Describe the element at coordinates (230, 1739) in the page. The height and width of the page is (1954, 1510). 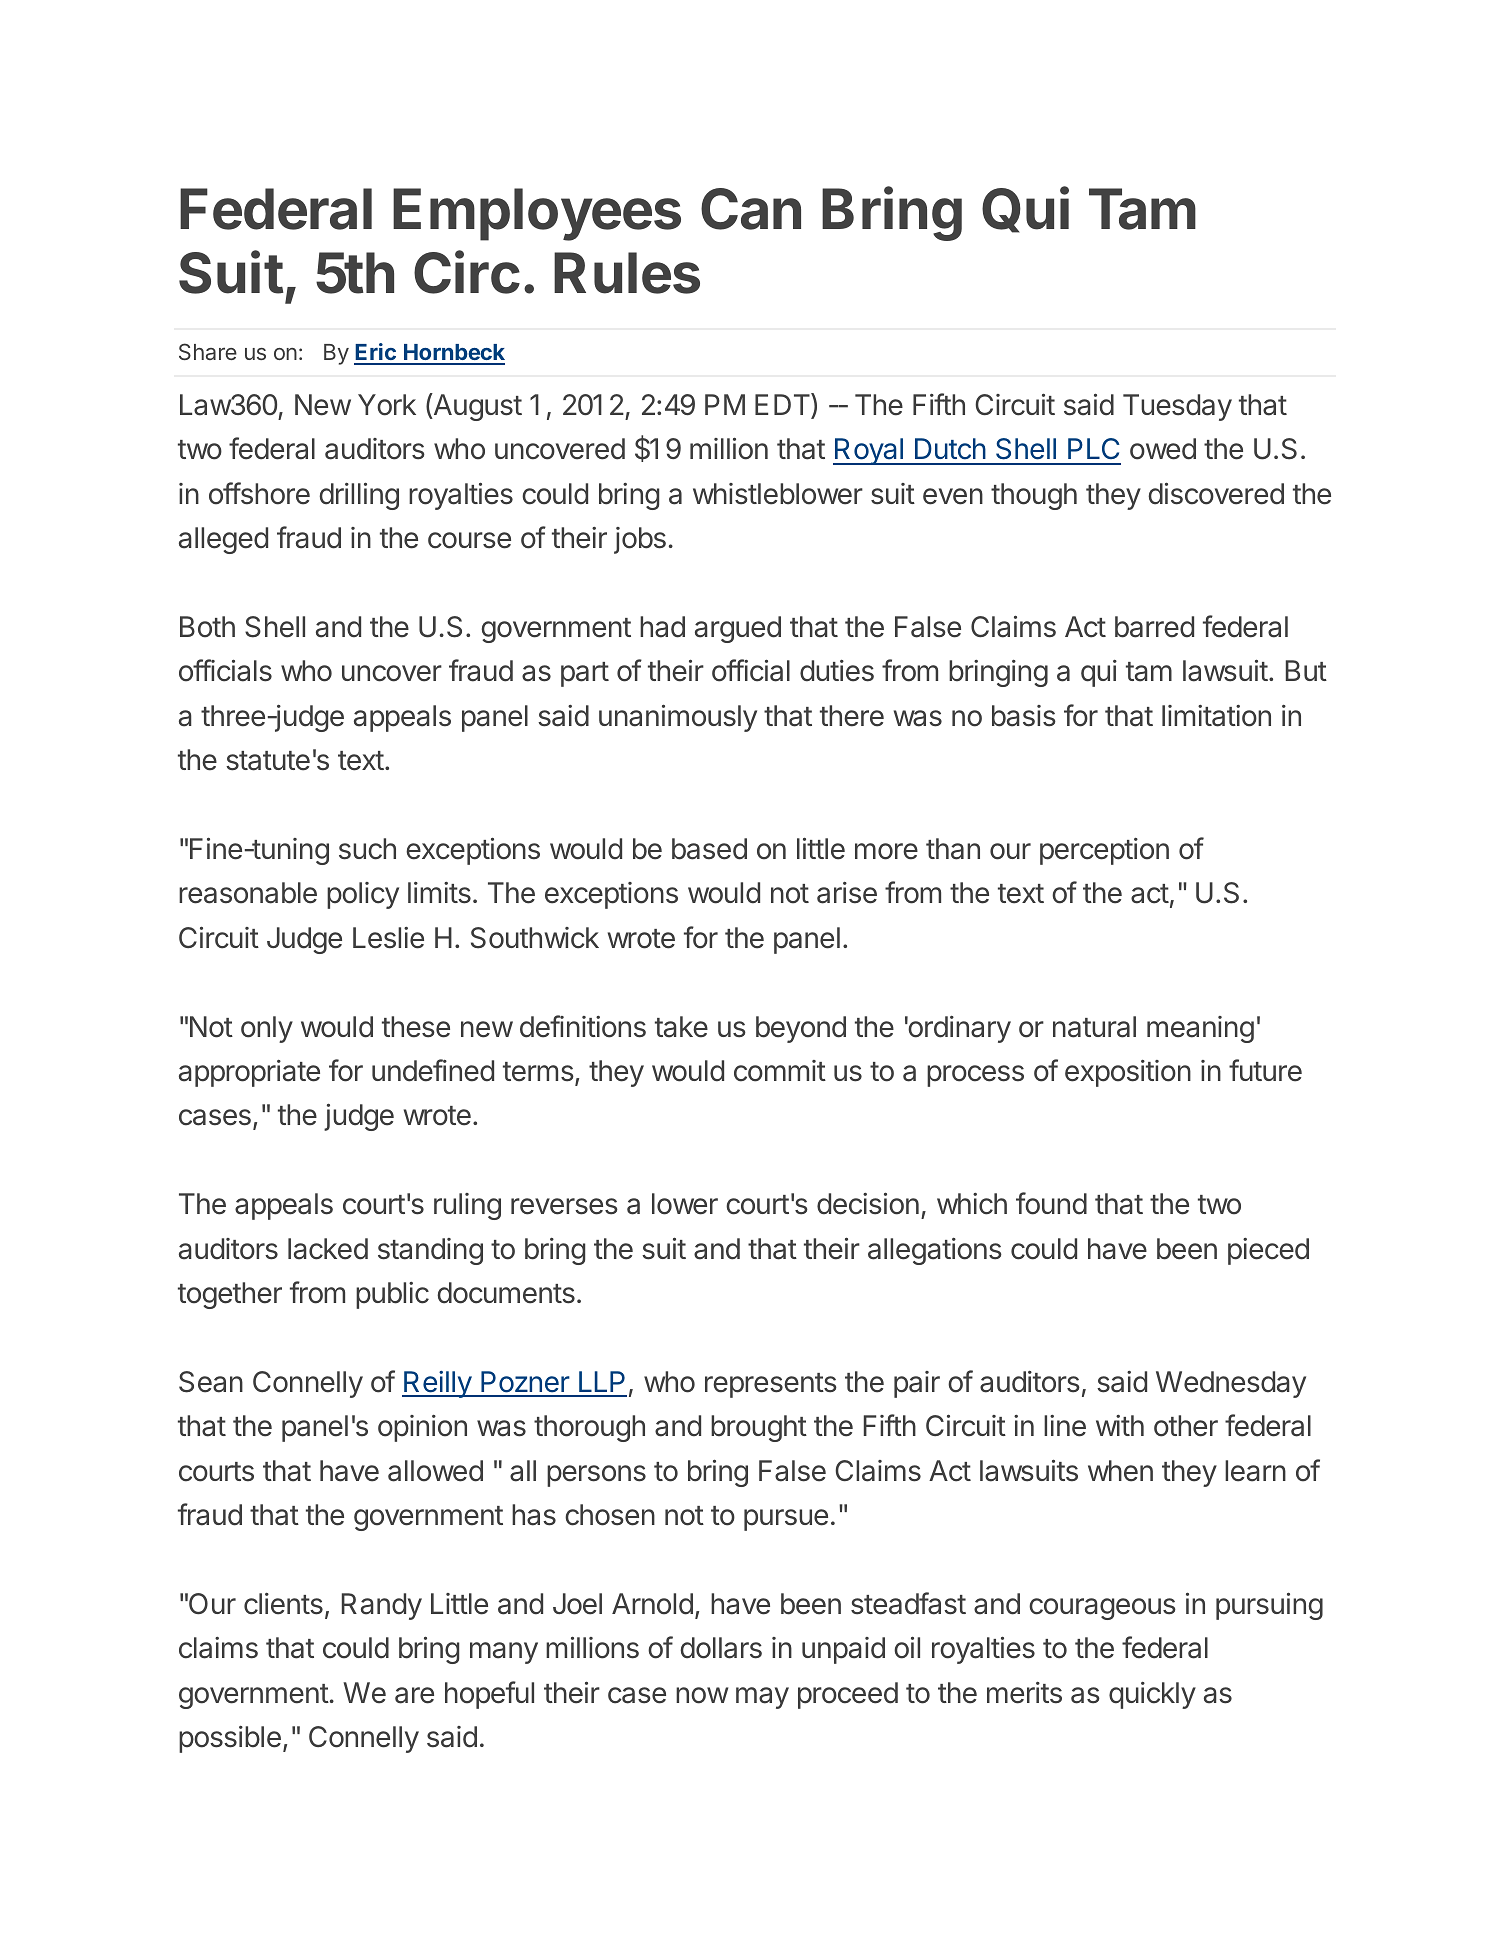
I see `possible` at that location.
